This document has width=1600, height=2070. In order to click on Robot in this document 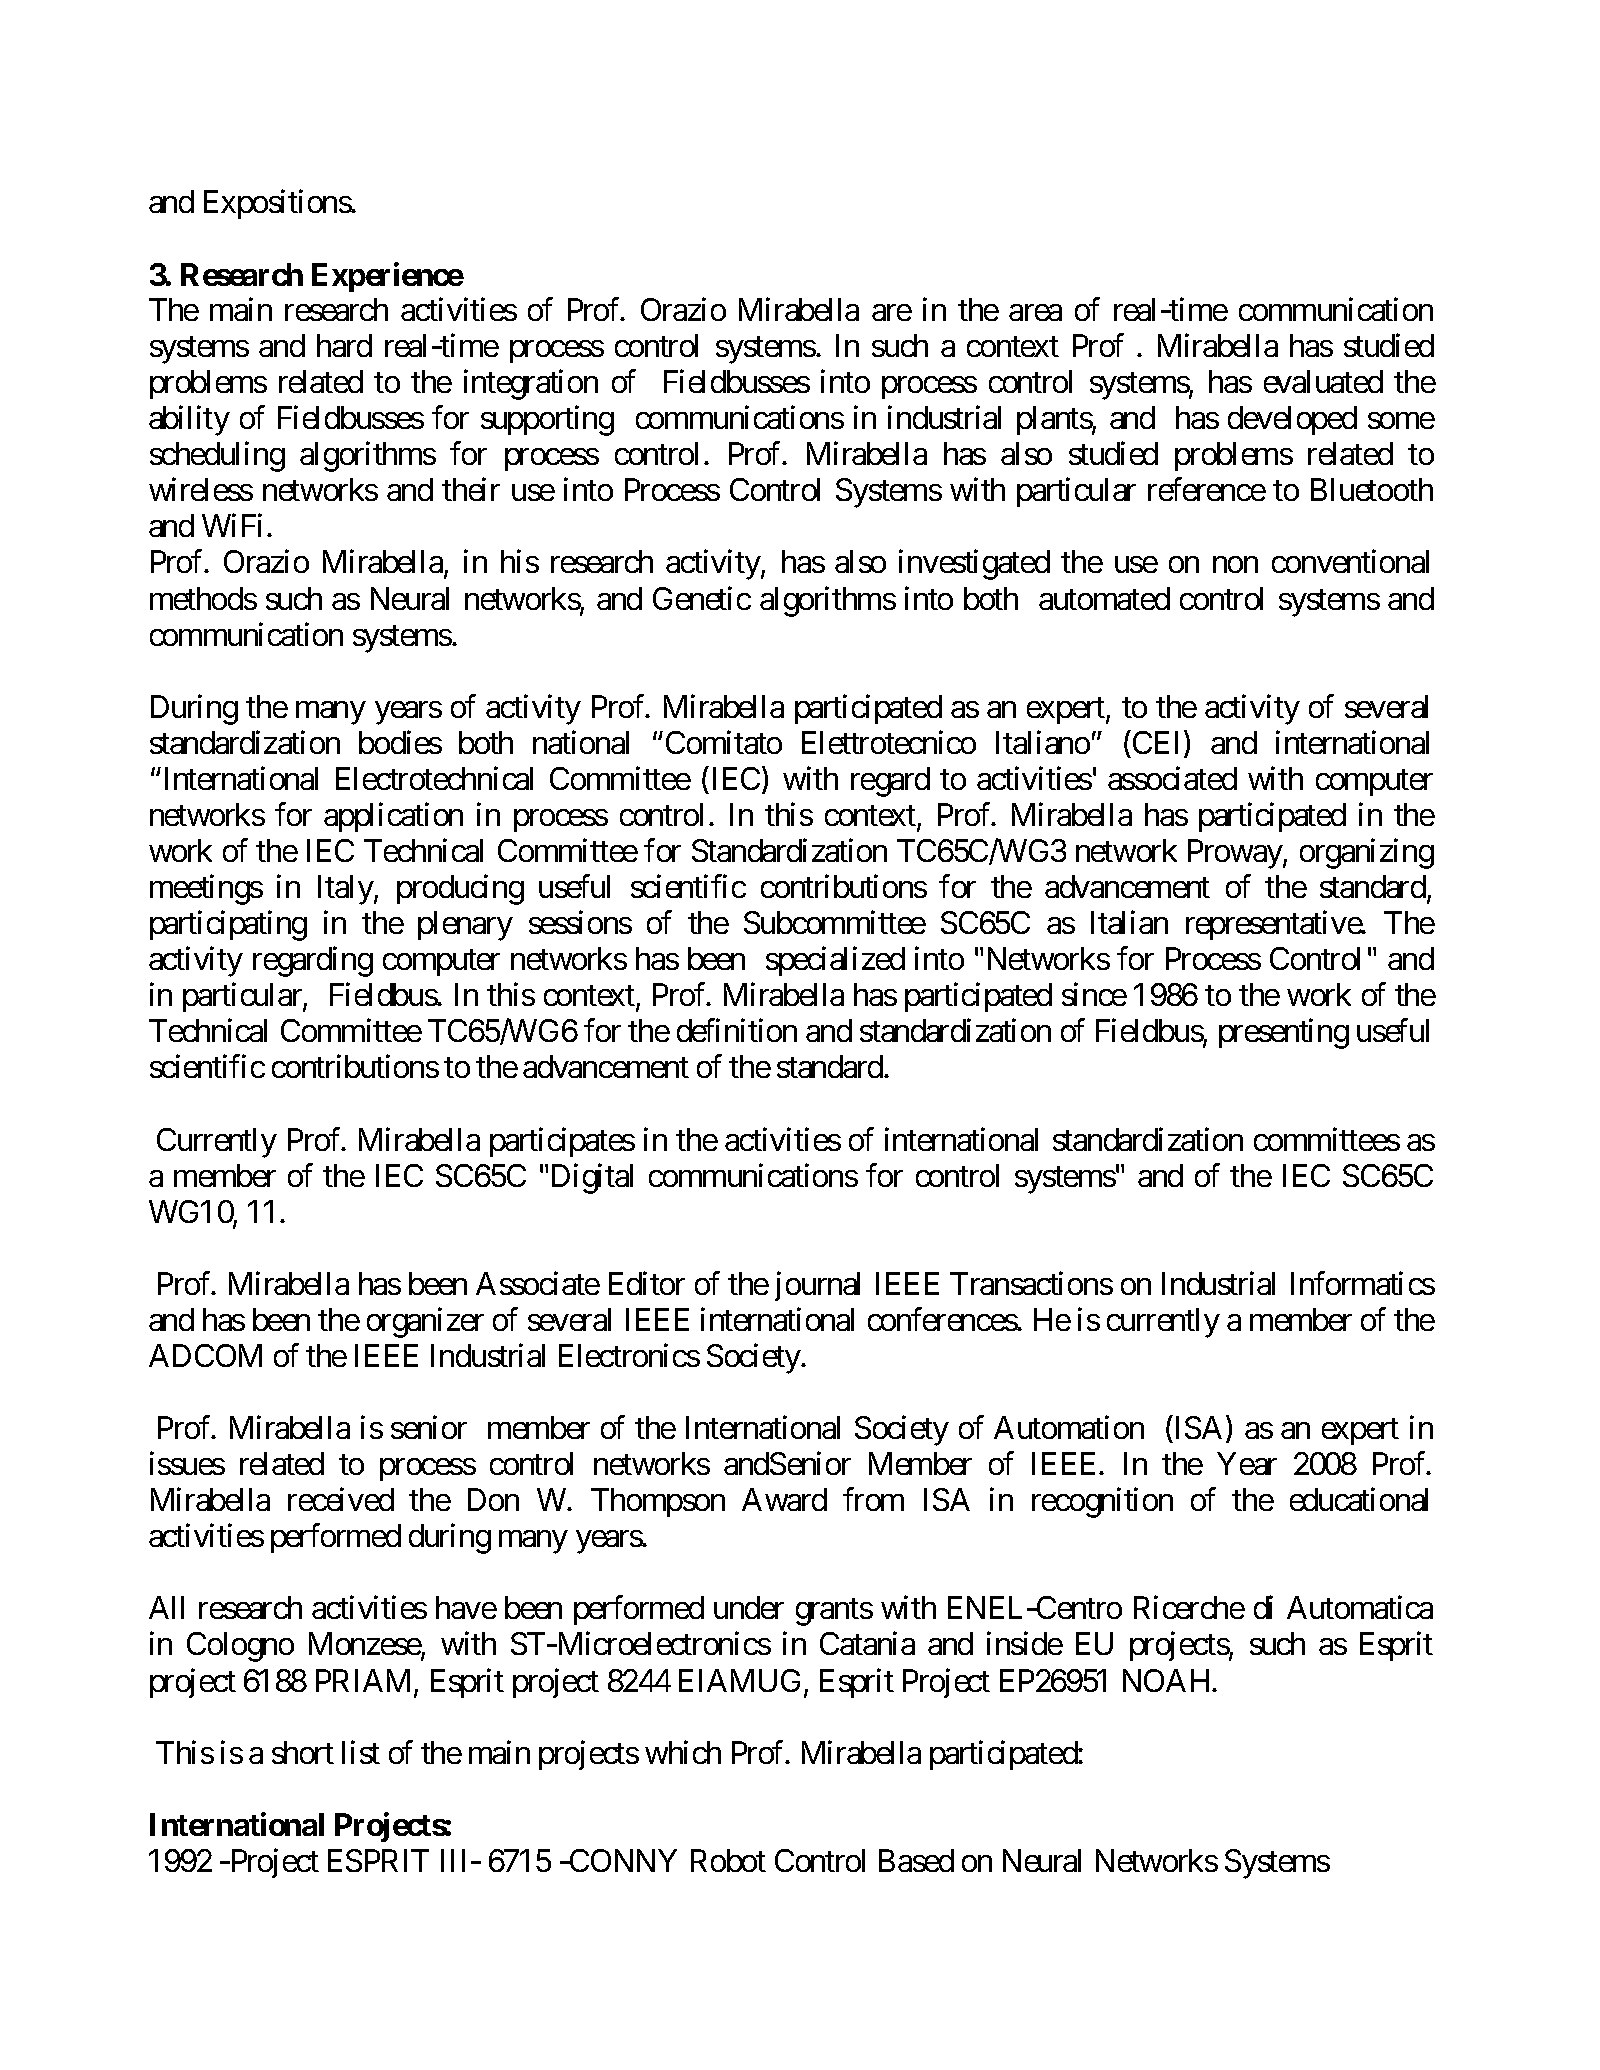, I will do `click(728, 1860)`.
